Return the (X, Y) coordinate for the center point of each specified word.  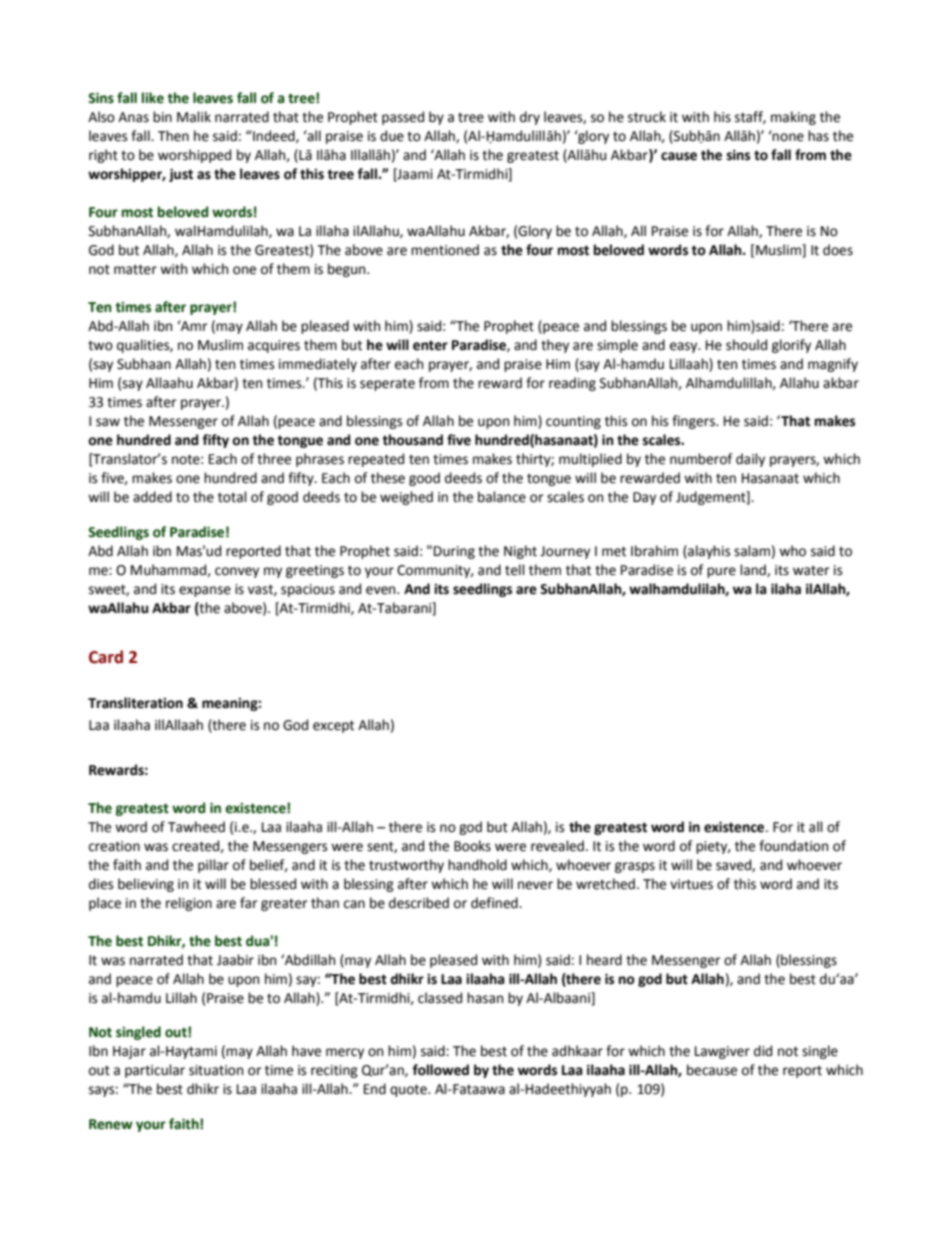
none (787, 136)
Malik (194, 117)
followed (440, 1070)
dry (530, 118)
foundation (793, 846)
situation (216, 1070)
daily (750, 460)
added (152, 497)
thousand (412, 440)
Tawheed (196, 827)
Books (472, 846)
